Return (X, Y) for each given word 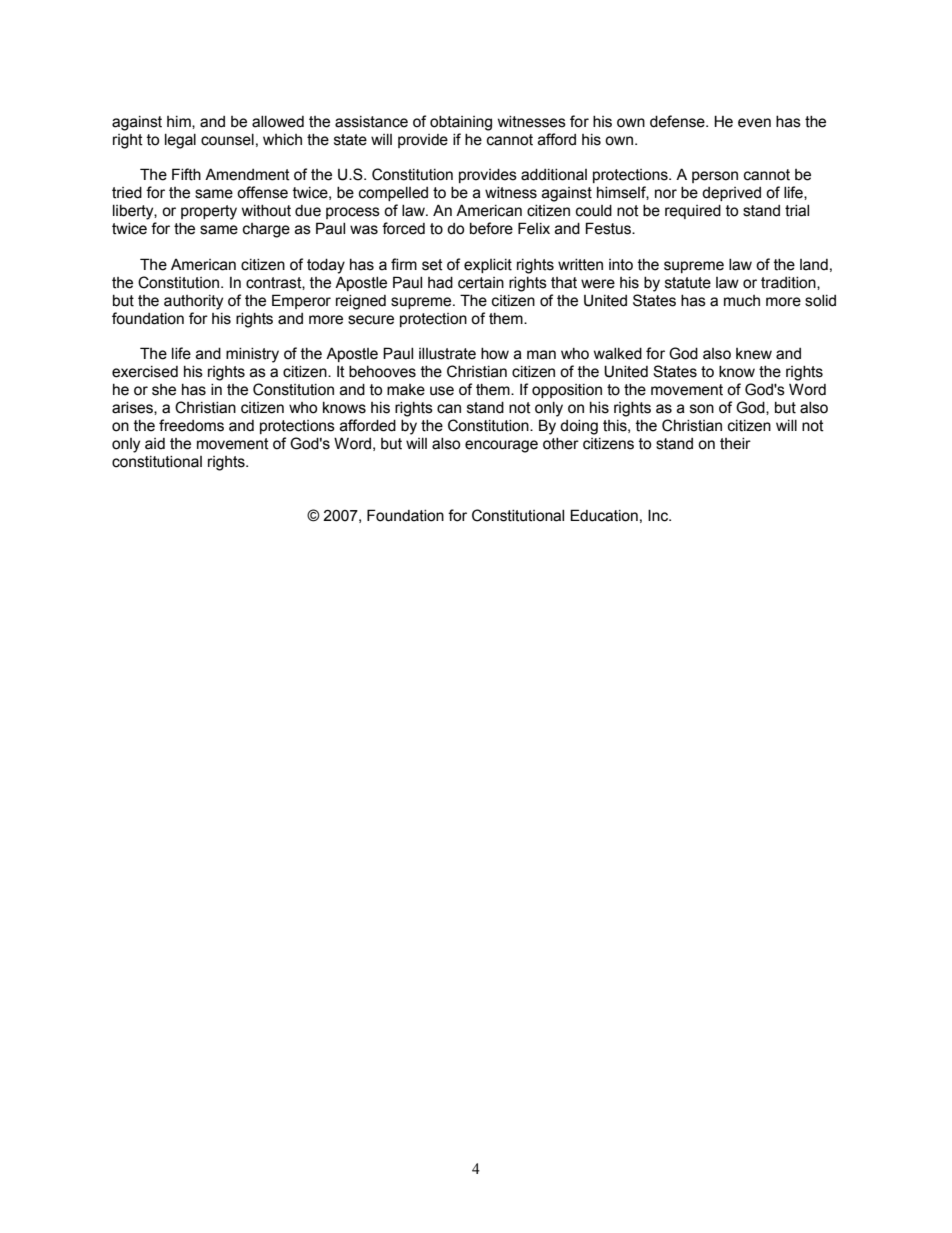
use (442, 391)
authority (193, 302)
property (209, 212)
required (693, 212)
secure (371, 320)
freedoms (191, 425)
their (735, 444)
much (742, 301)
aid (155, 444)
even (754, 123)
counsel (227, 140)
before (491, 228)
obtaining (461, 123)
